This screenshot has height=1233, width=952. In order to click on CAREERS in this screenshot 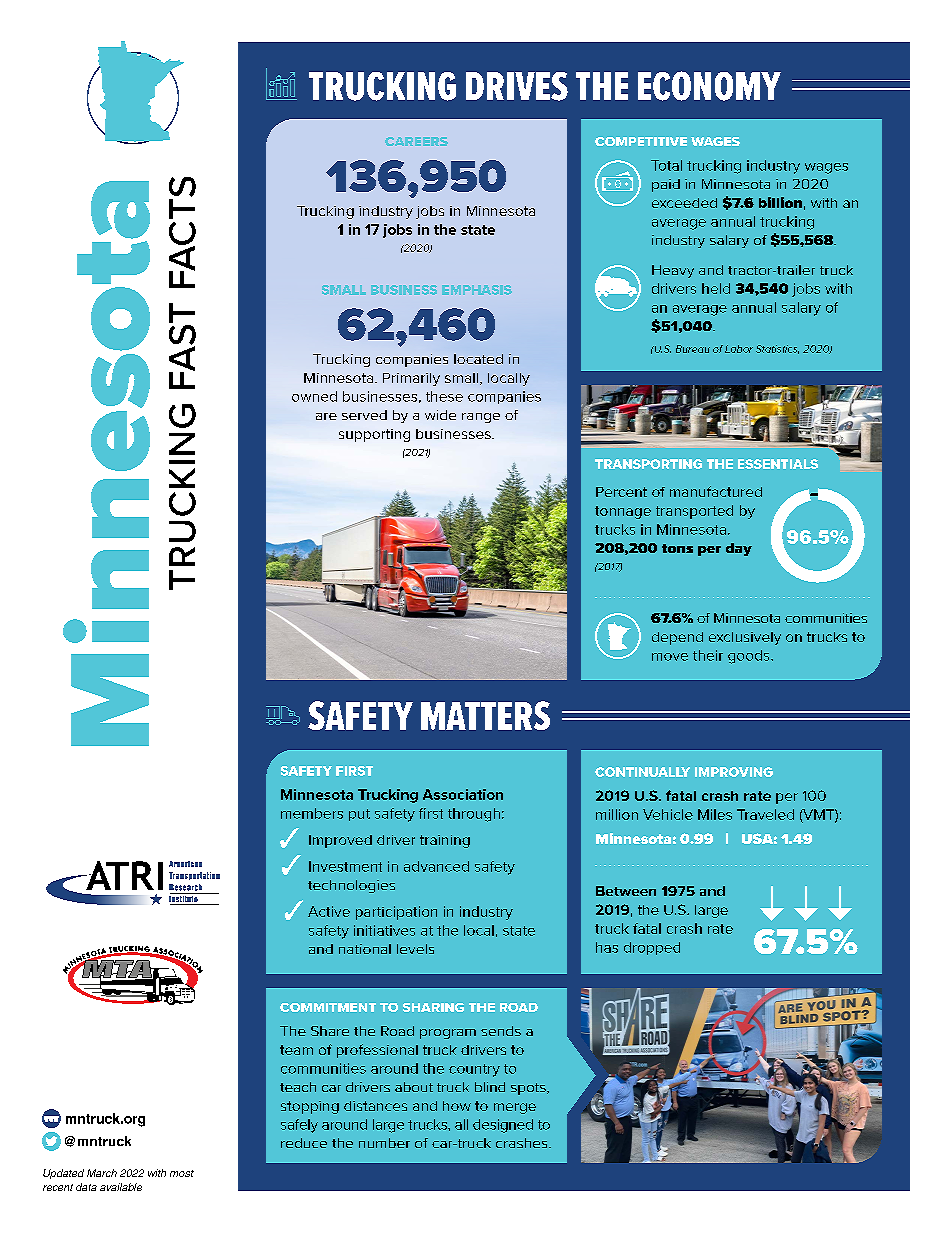, I will do `click(416, 141)`.
